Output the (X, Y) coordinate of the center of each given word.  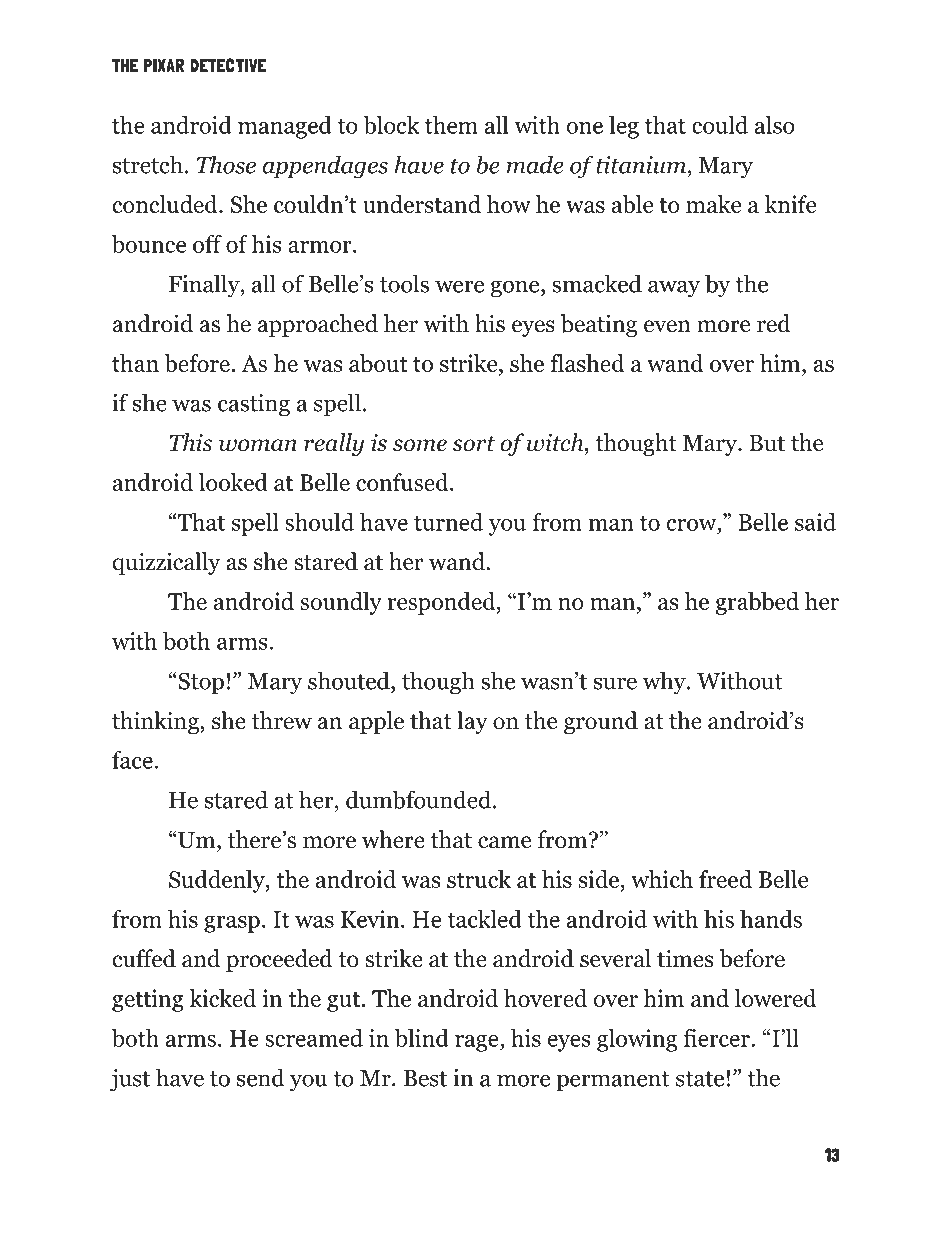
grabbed (757, 603)
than (135, 363)
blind (422, 1038)
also (775, 125)
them (451, 125)
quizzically (166, 563)
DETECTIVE (228, 65)
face (132, 760)
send (261, 1077)
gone (516, 289)
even (667, 326)
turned (448, 522)
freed (725, 879)
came (504, 842)
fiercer (717, 1038)
